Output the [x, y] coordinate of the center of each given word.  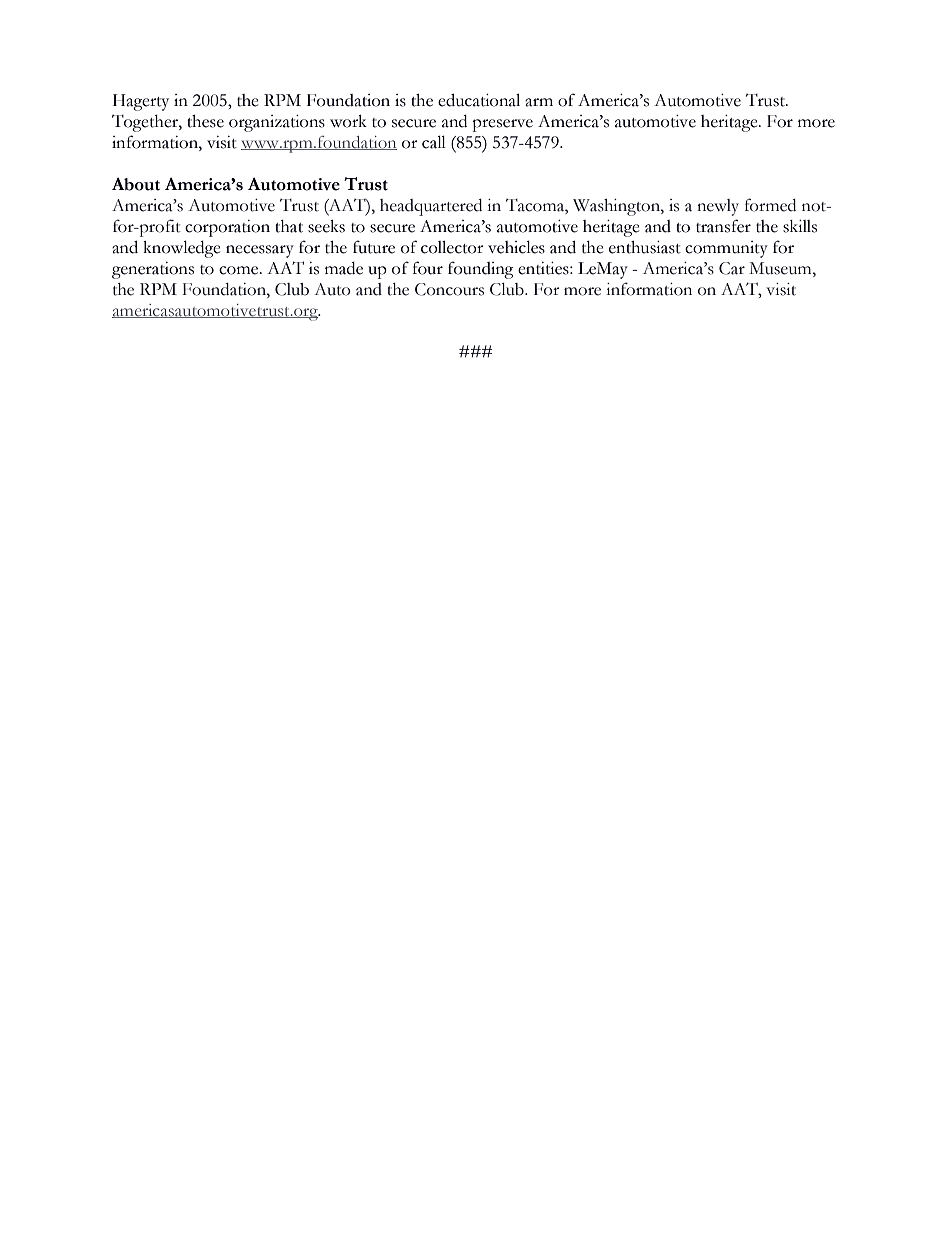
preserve [502, 125]
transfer [723, 226]
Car [732, 268]
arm [539, 102]
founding [481, 270]
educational [479, 100]
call [434, 142]
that [289, 226]
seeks [326, 226]
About [136, 184]
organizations [277, 123]
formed [770, 205]
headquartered [431, 207]
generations [153, 270]
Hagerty [141, 102]
